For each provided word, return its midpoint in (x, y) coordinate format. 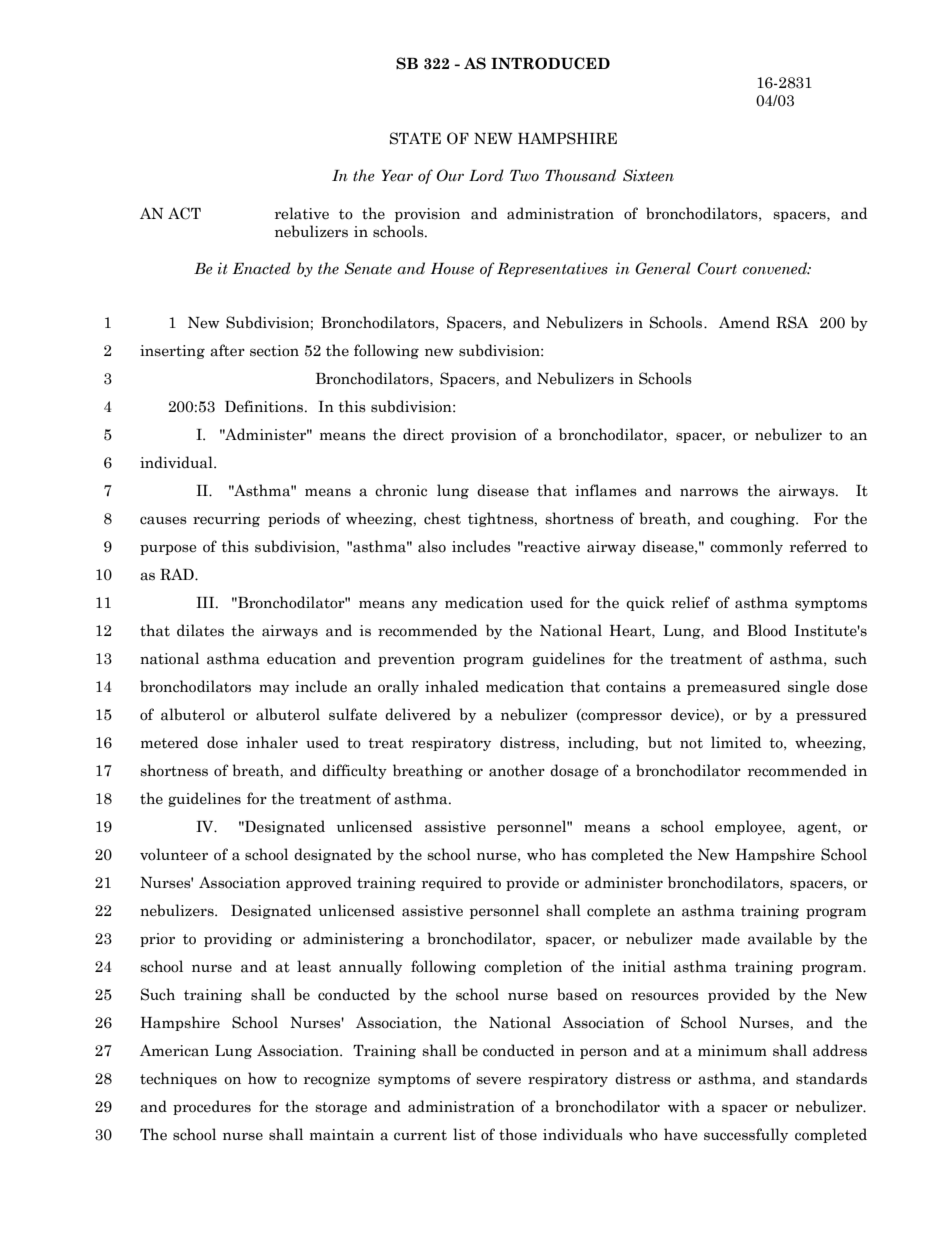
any (425, 605)
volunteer (174, 854)
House (452, 269)
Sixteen (648, 175)
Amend (744, 322)
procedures (212, 1107)
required (452, 883)
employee (749, 827)
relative (302, 213)
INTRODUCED (550, 63)
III (206, 602)
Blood (767, 630)
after (227, 350)
